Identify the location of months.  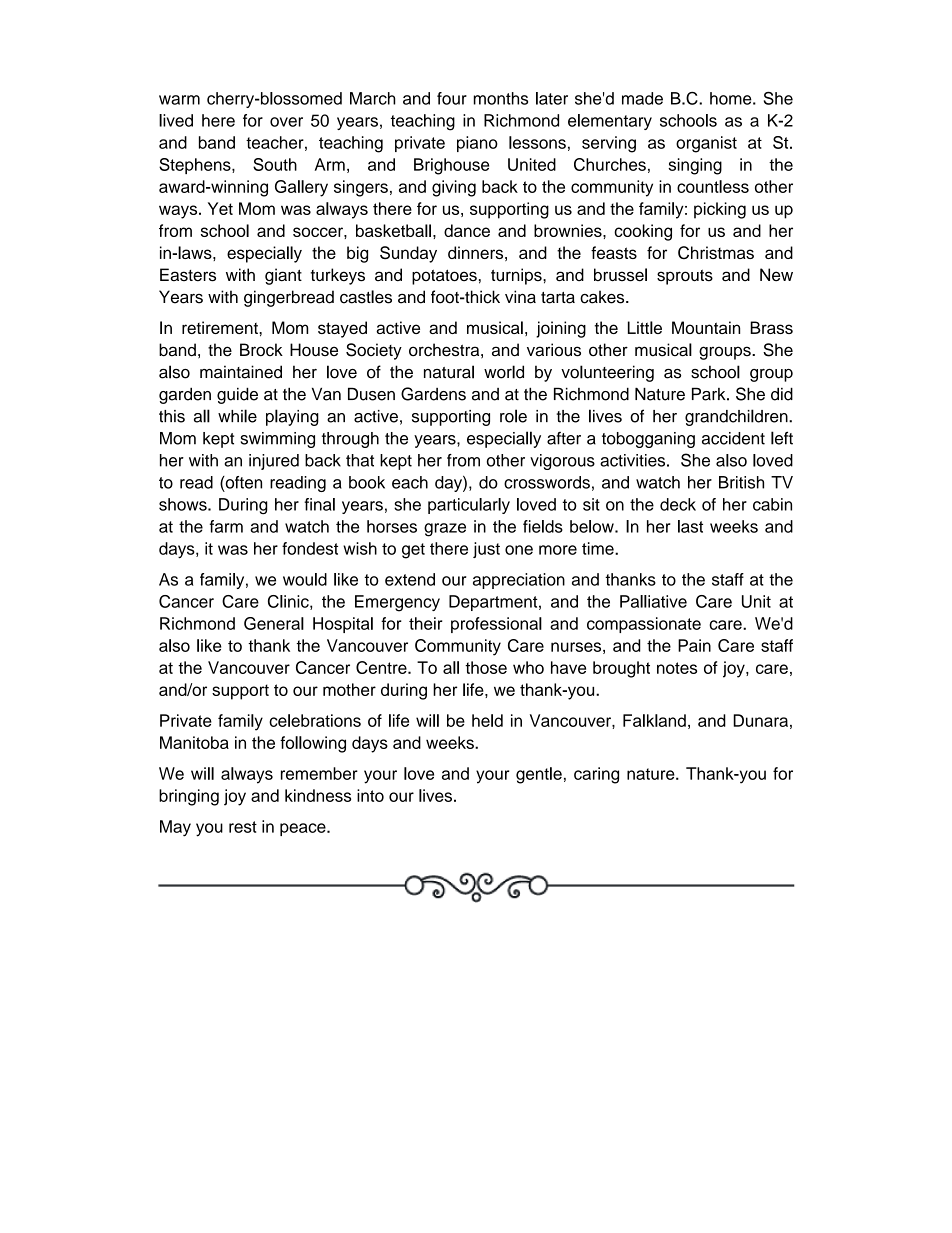
(501, 98).
